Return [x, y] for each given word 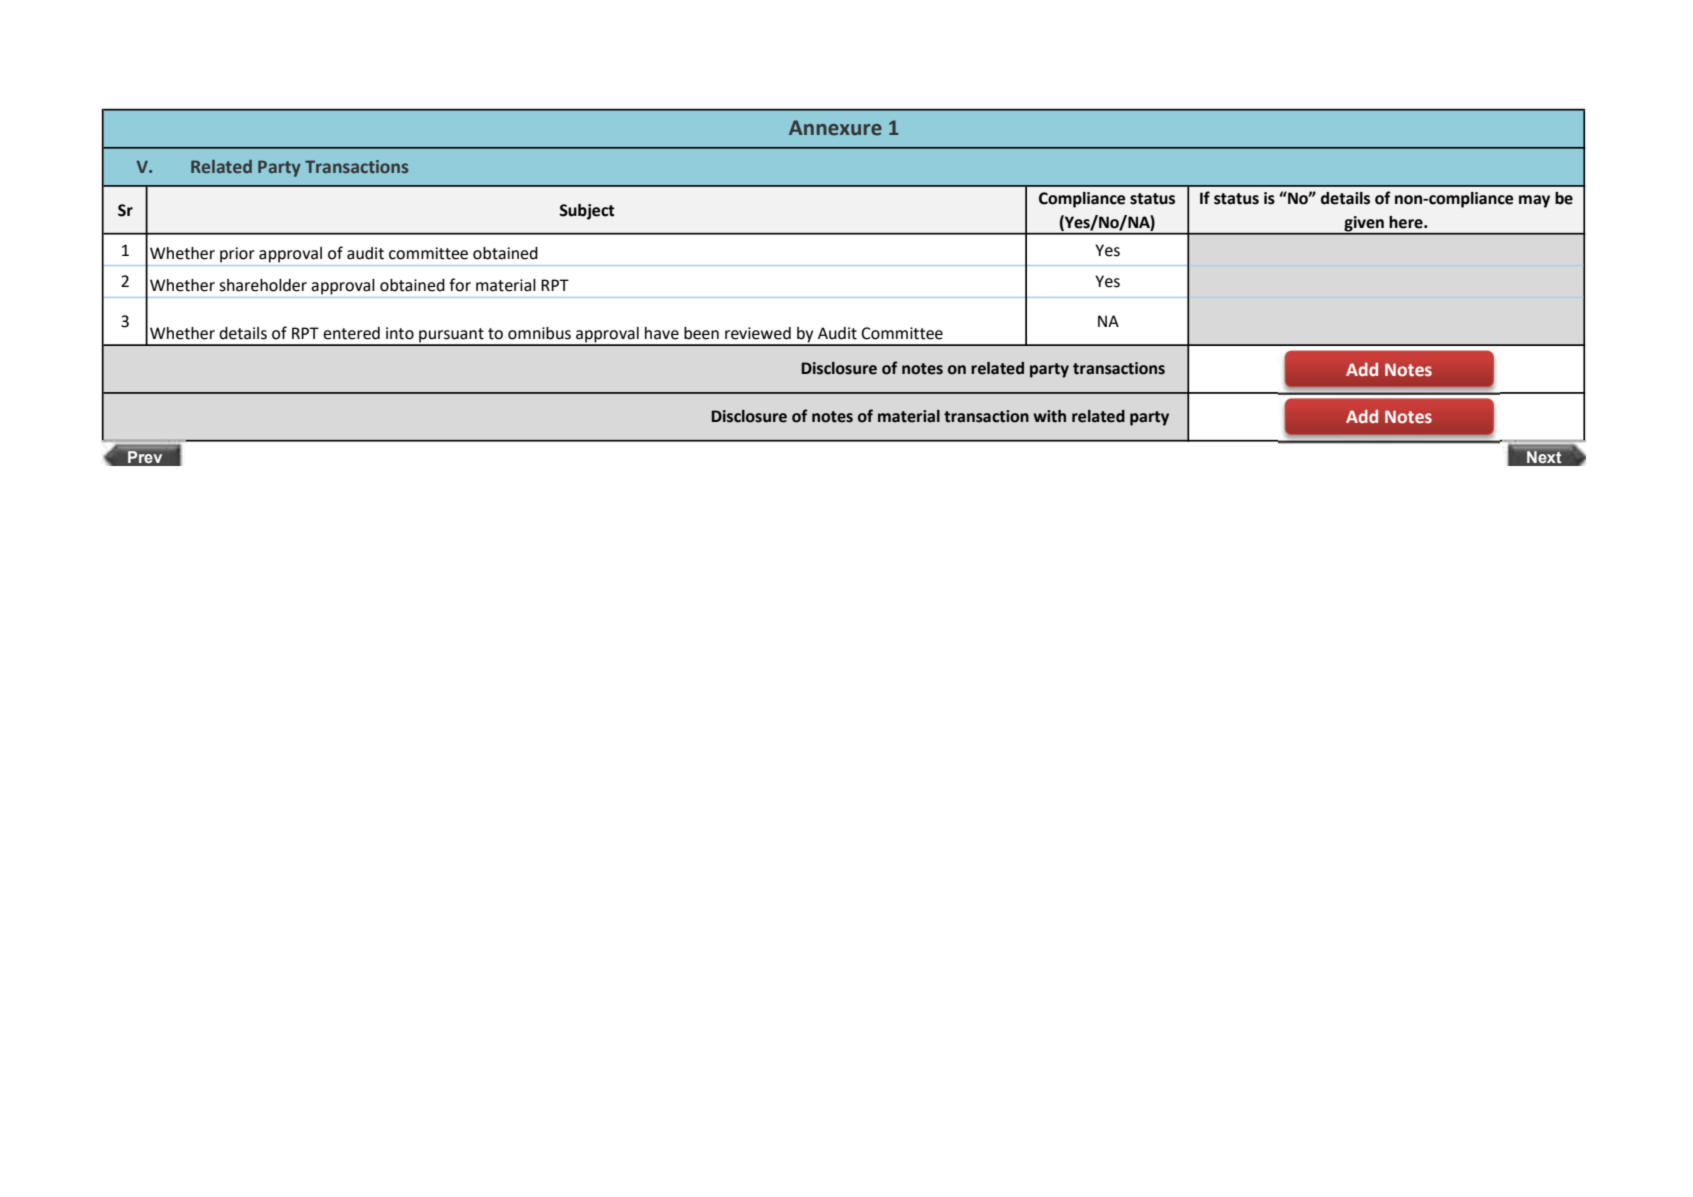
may [1534, 201]
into [400, 333]
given [1364, 225]
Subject [587, 212]
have [662, 333]
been [701, 333]
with [1049, 416]
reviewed [758, 333]
